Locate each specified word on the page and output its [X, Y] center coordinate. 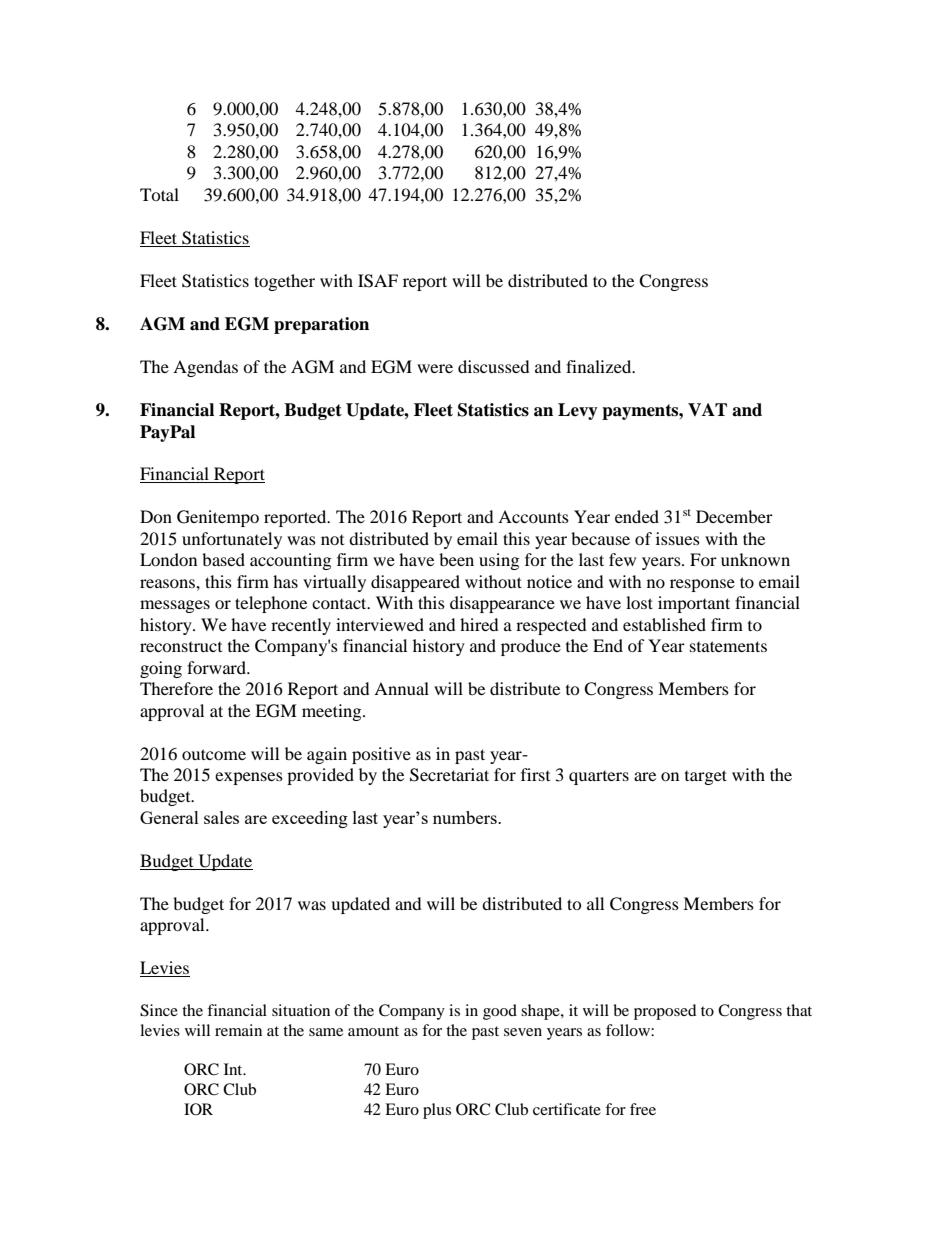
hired [479, 624]
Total [159, 194]
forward [217, 667]
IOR [198, 1109]
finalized [600, 366]
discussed [494, 366]
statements [728, 646]
